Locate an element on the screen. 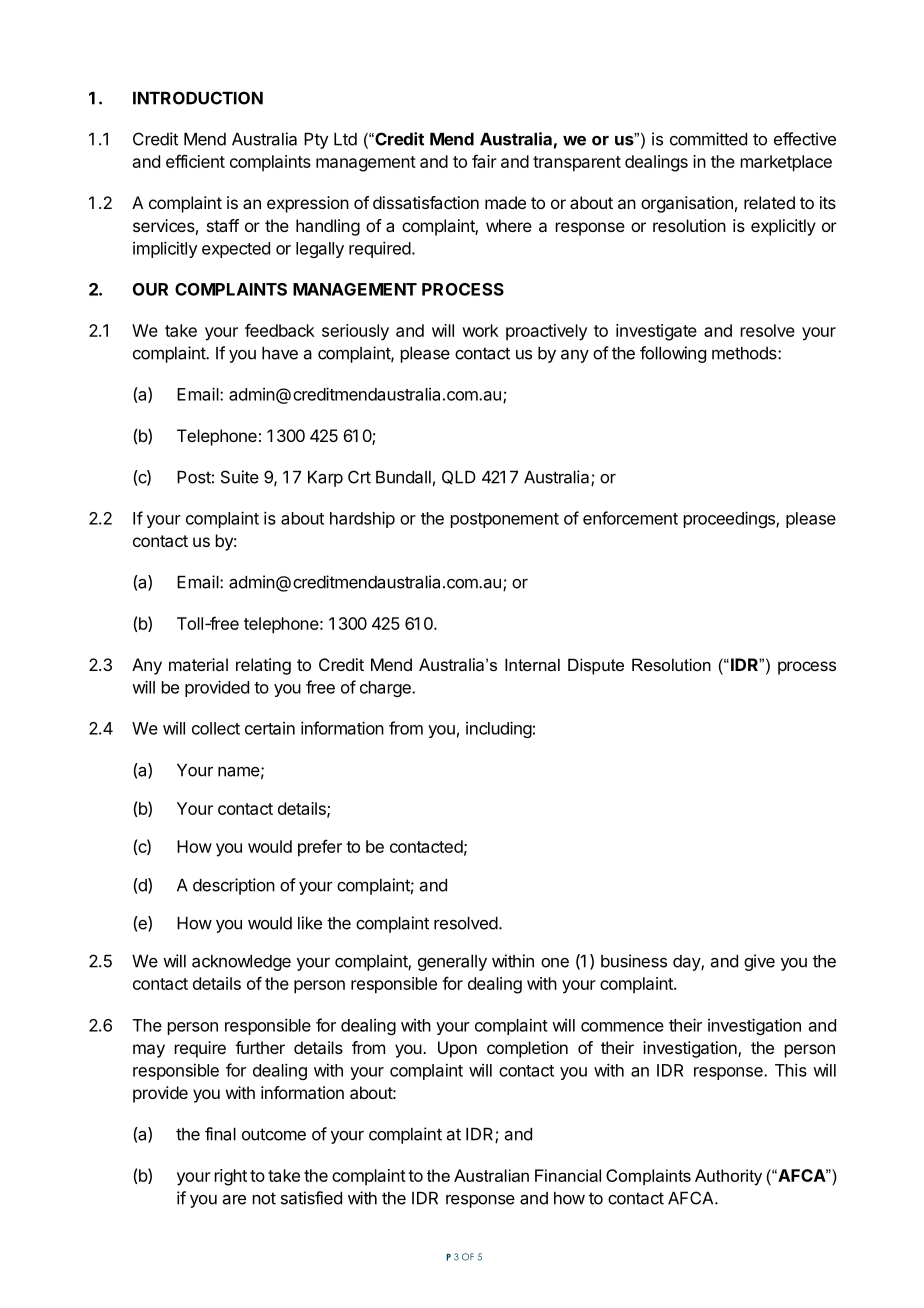 The height and width of the screenshot is (1308, 924). material is located at coordinates (198, 664).
